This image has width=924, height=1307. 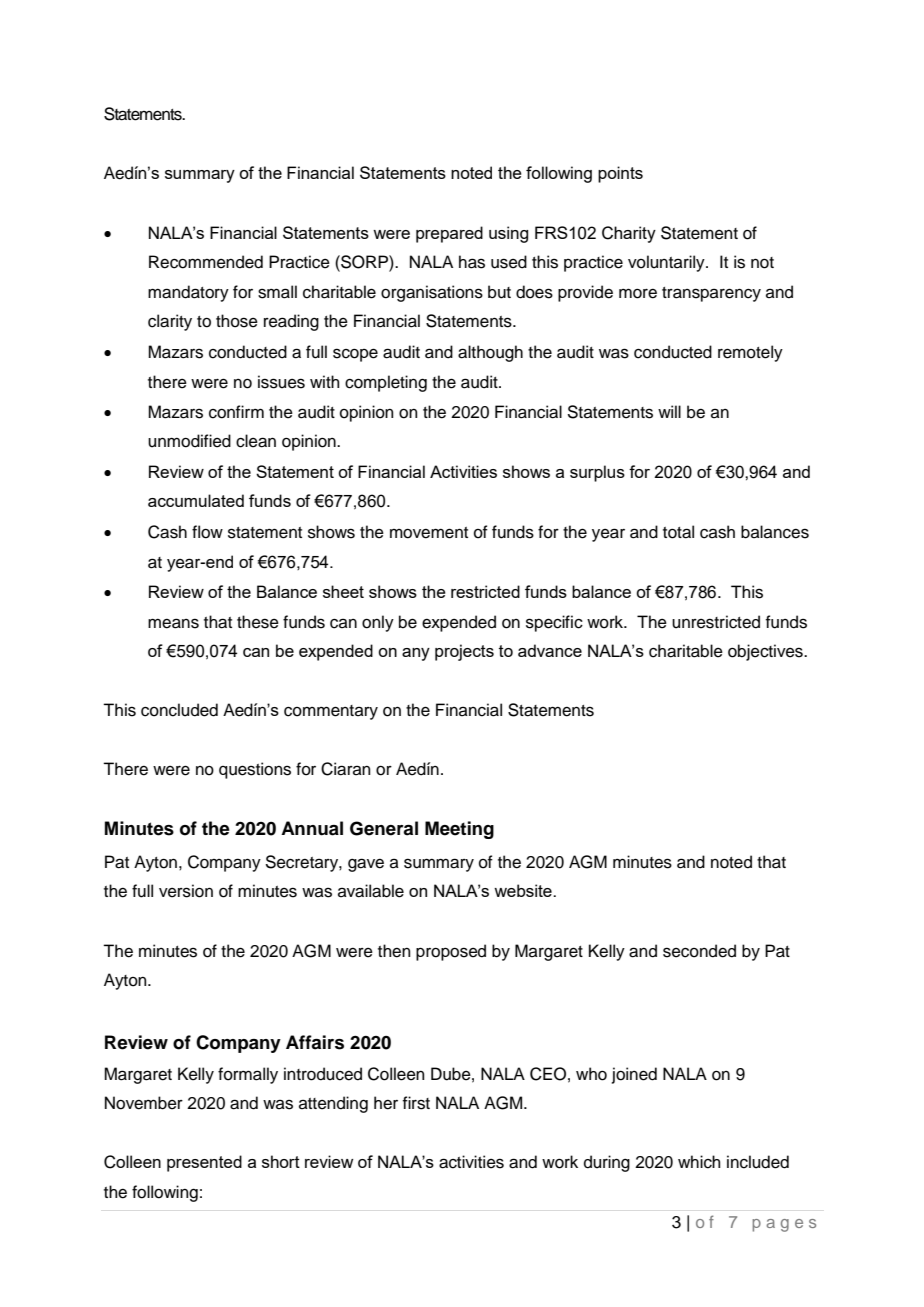 I want to click on presented, so click(x=204, y=1163).
